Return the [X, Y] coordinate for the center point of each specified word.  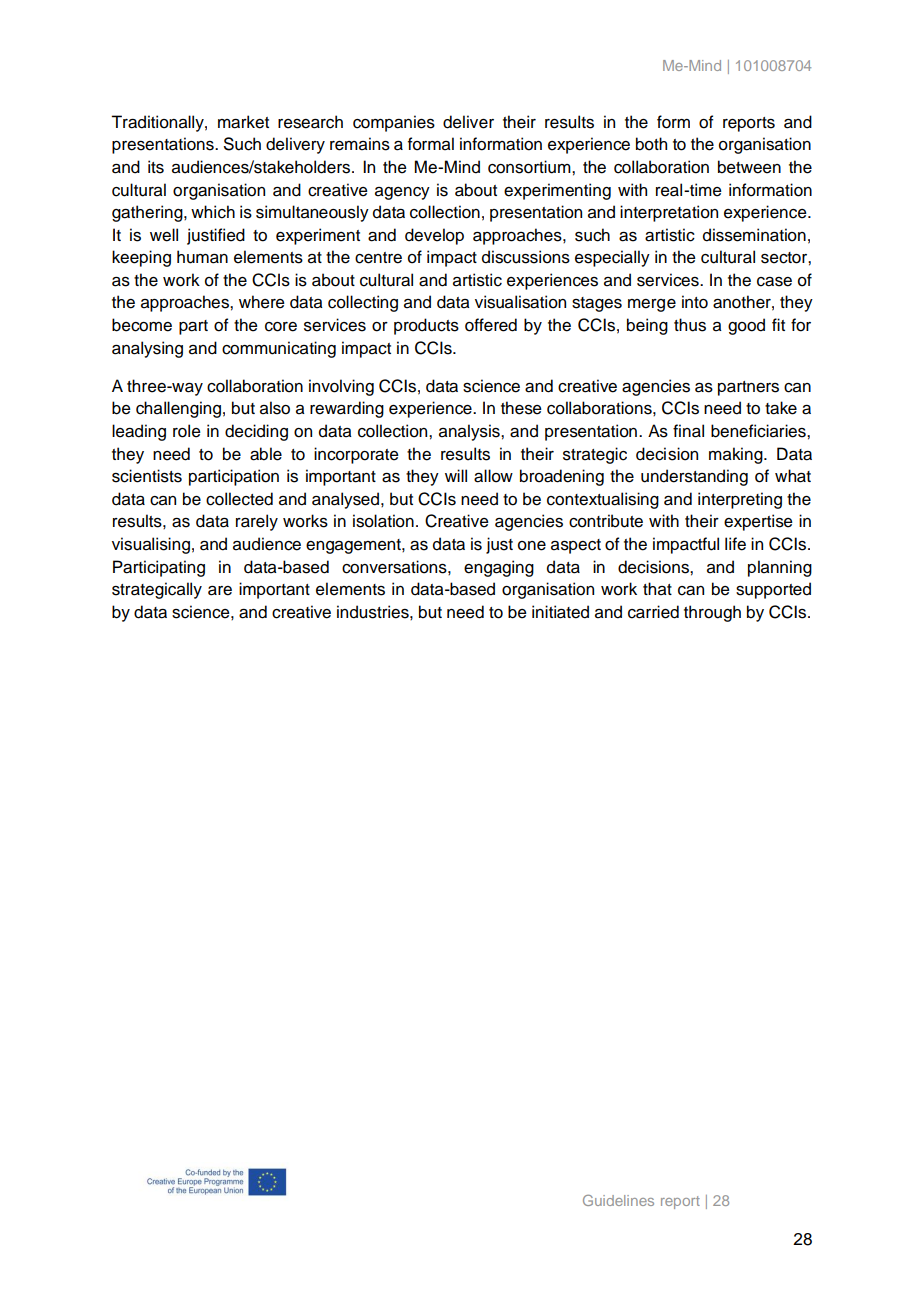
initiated [560, 612]
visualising [151, 545]
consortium [530, 167]
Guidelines [618, 1200]
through [712, 613]
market [243, 122]
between [749, 167]
